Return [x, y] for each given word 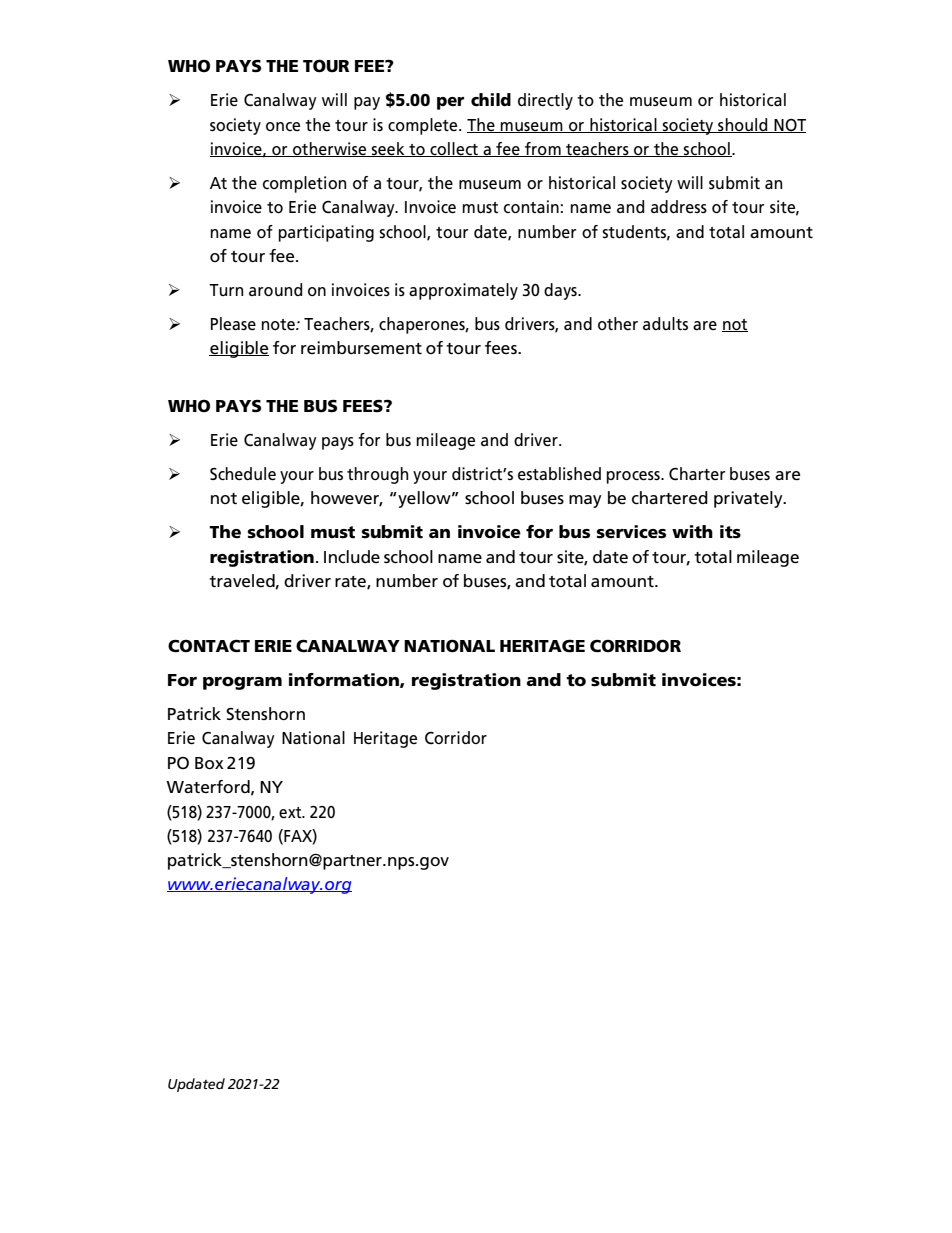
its [730, 532]
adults [665, 323]
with [692, 532]
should [743, 125]
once [283, 126]
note [279, 325]
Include [352, 557]
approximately [463, 291]
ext [291, 813]
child [491, 100]
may [585, 501]
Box [209, 763]
